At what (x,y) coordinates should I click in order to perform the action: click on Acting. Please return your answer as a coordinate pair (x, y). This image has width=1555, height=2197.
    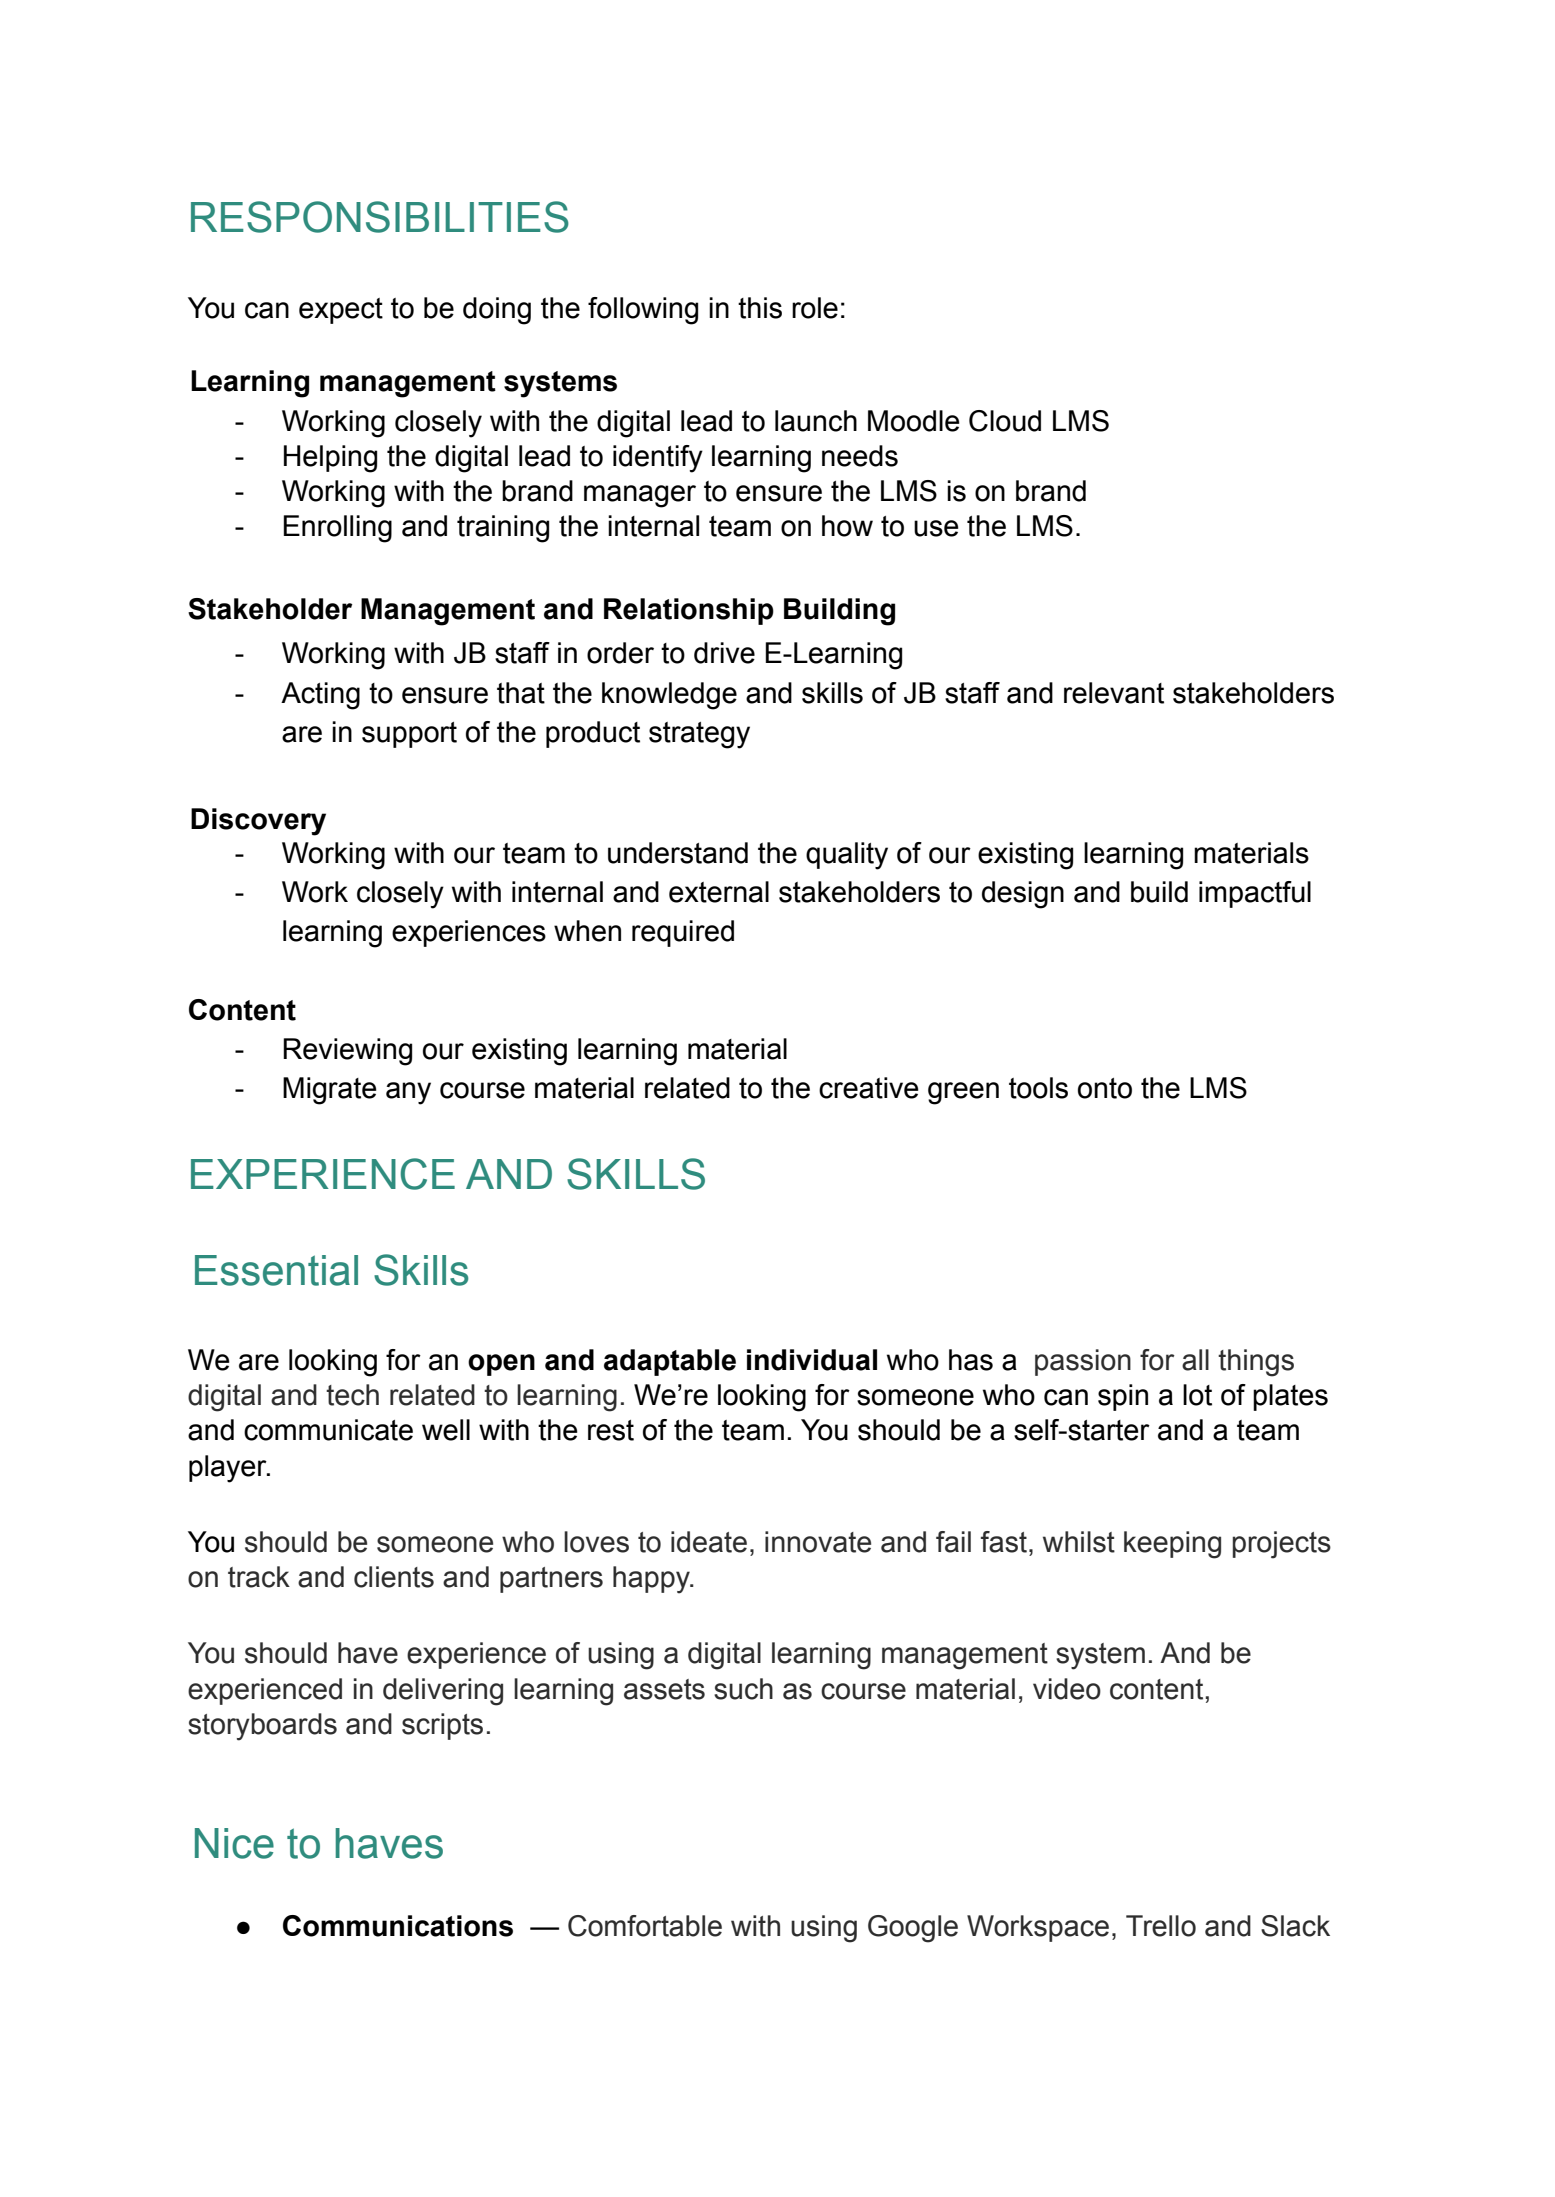
    Looking at the image, I should click on (320, 696).
